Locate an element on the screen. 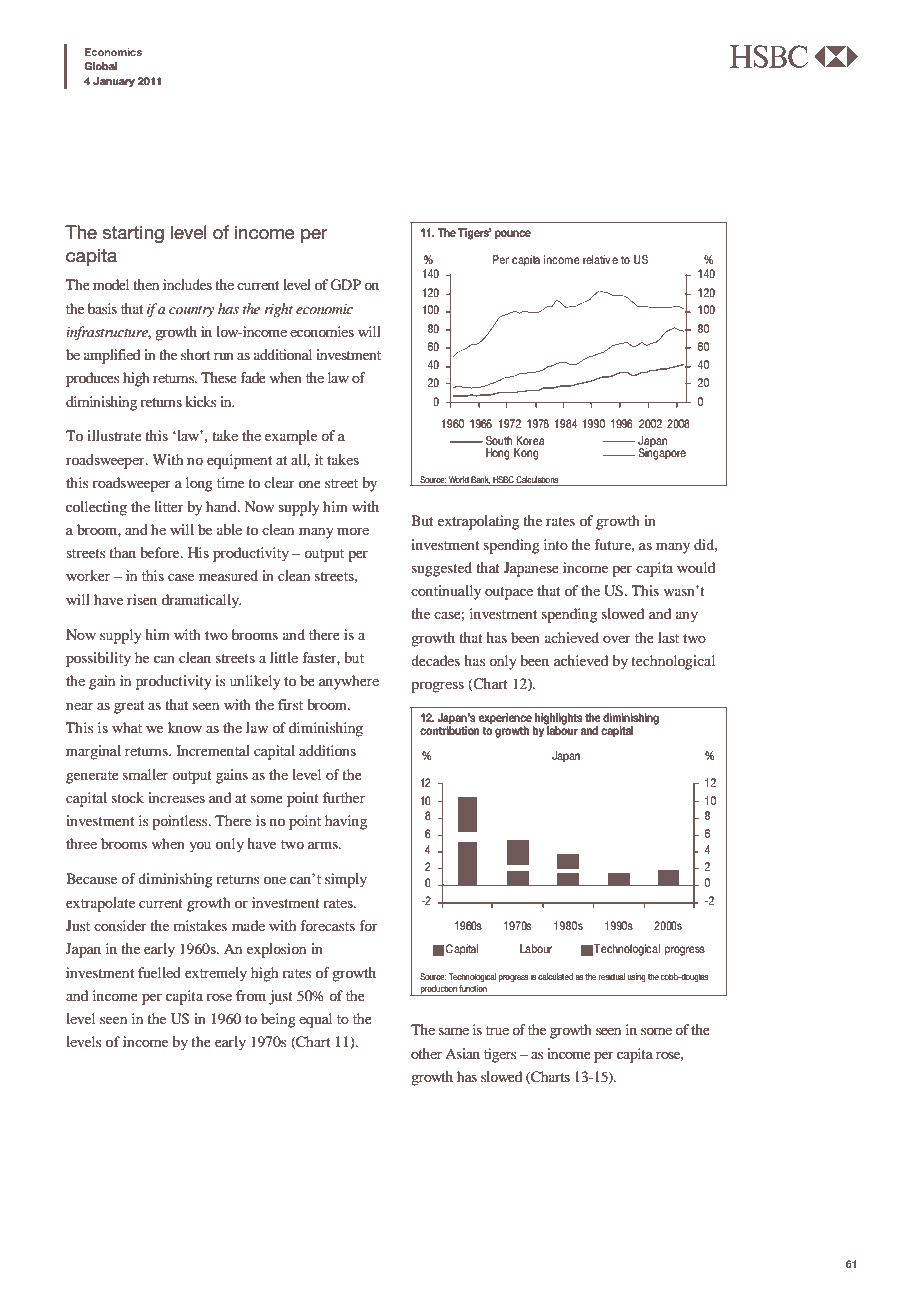  Singapore is located at coordinates (662, 453).
